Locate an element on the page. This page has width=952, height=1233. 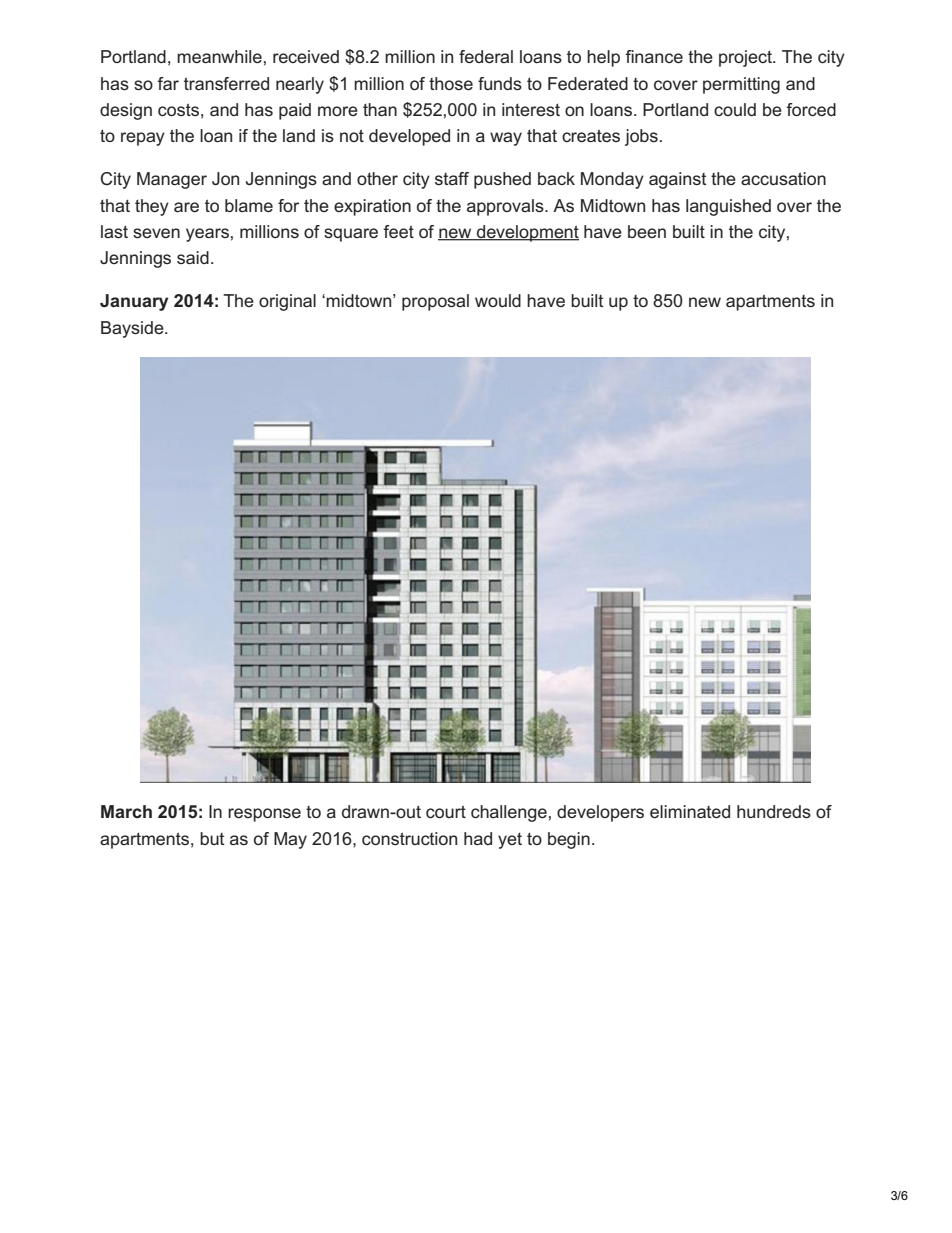
languished is located at coordinates (728, 207).
